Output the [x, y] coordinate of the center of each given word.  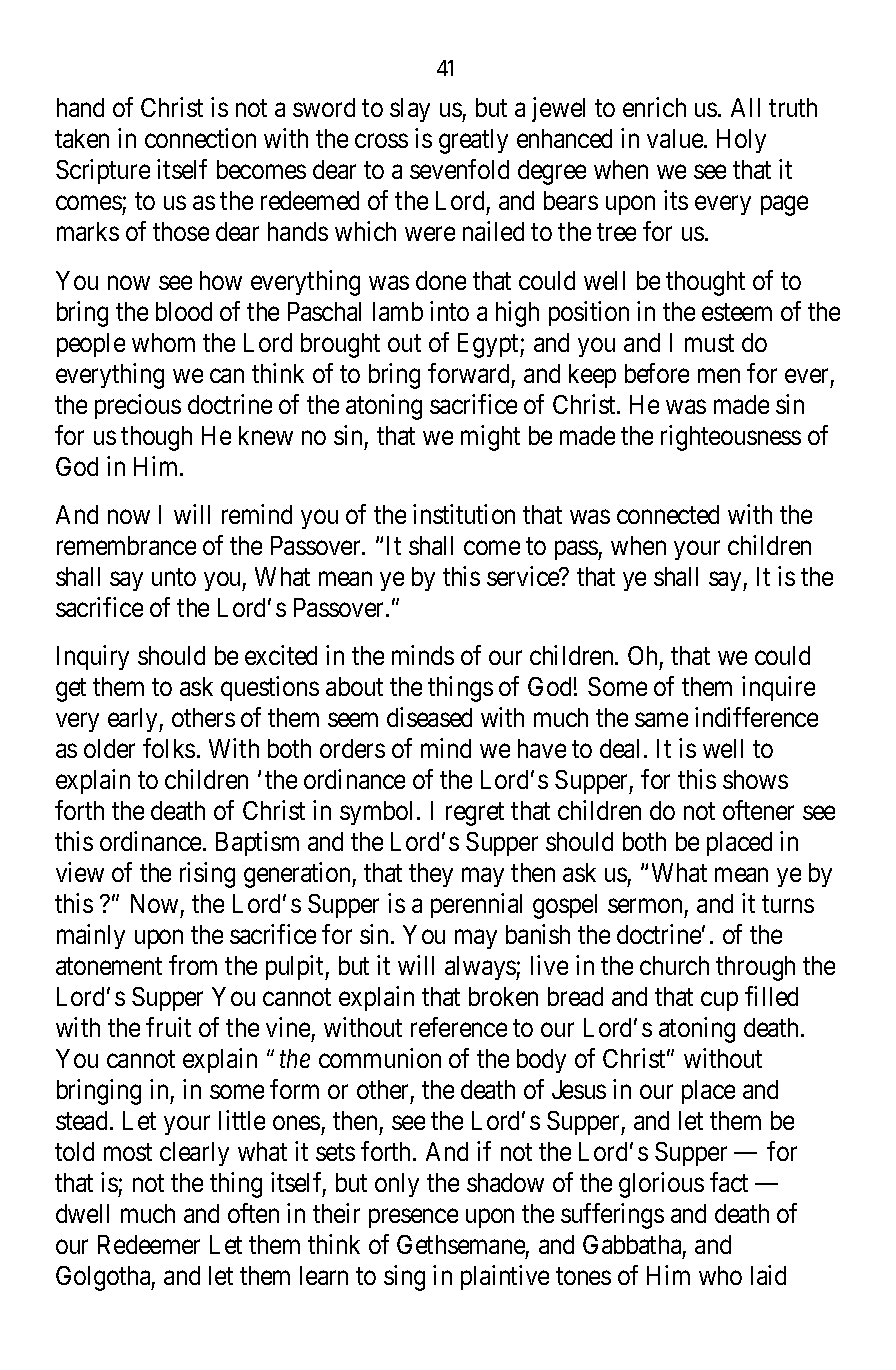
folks [169, 748]
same [661, 720]
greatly [473, 141]
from [193, 965]
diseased [429, 717]
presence [413, 1218]
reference [459, 1027]
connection [200, 138]
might [490, 438]
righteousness [731, 438]
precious [138, 406]
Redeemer [149, 1244]
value [676, 138]
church [674, 965]
